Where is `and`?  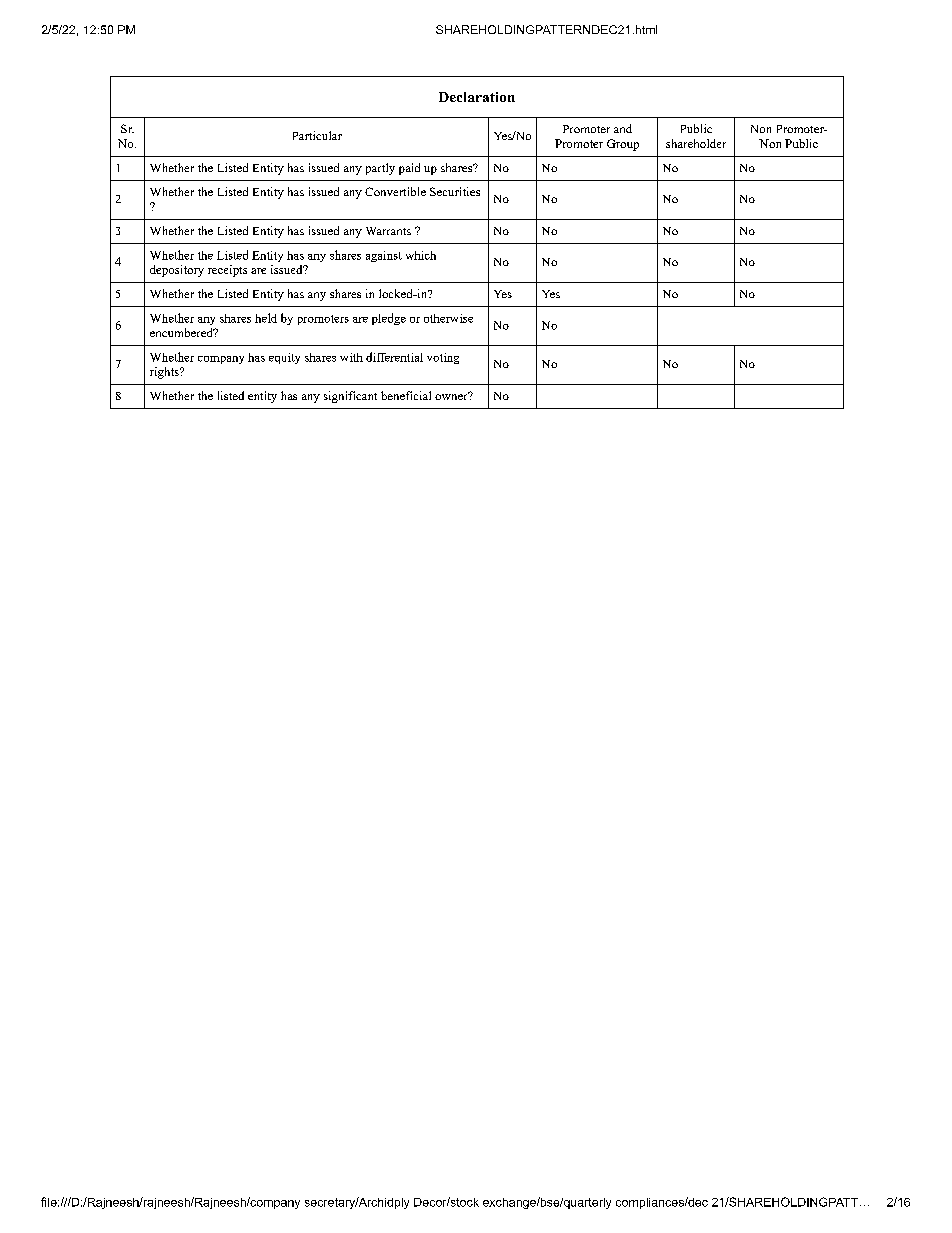 and is located at coordinates (623, 128).
